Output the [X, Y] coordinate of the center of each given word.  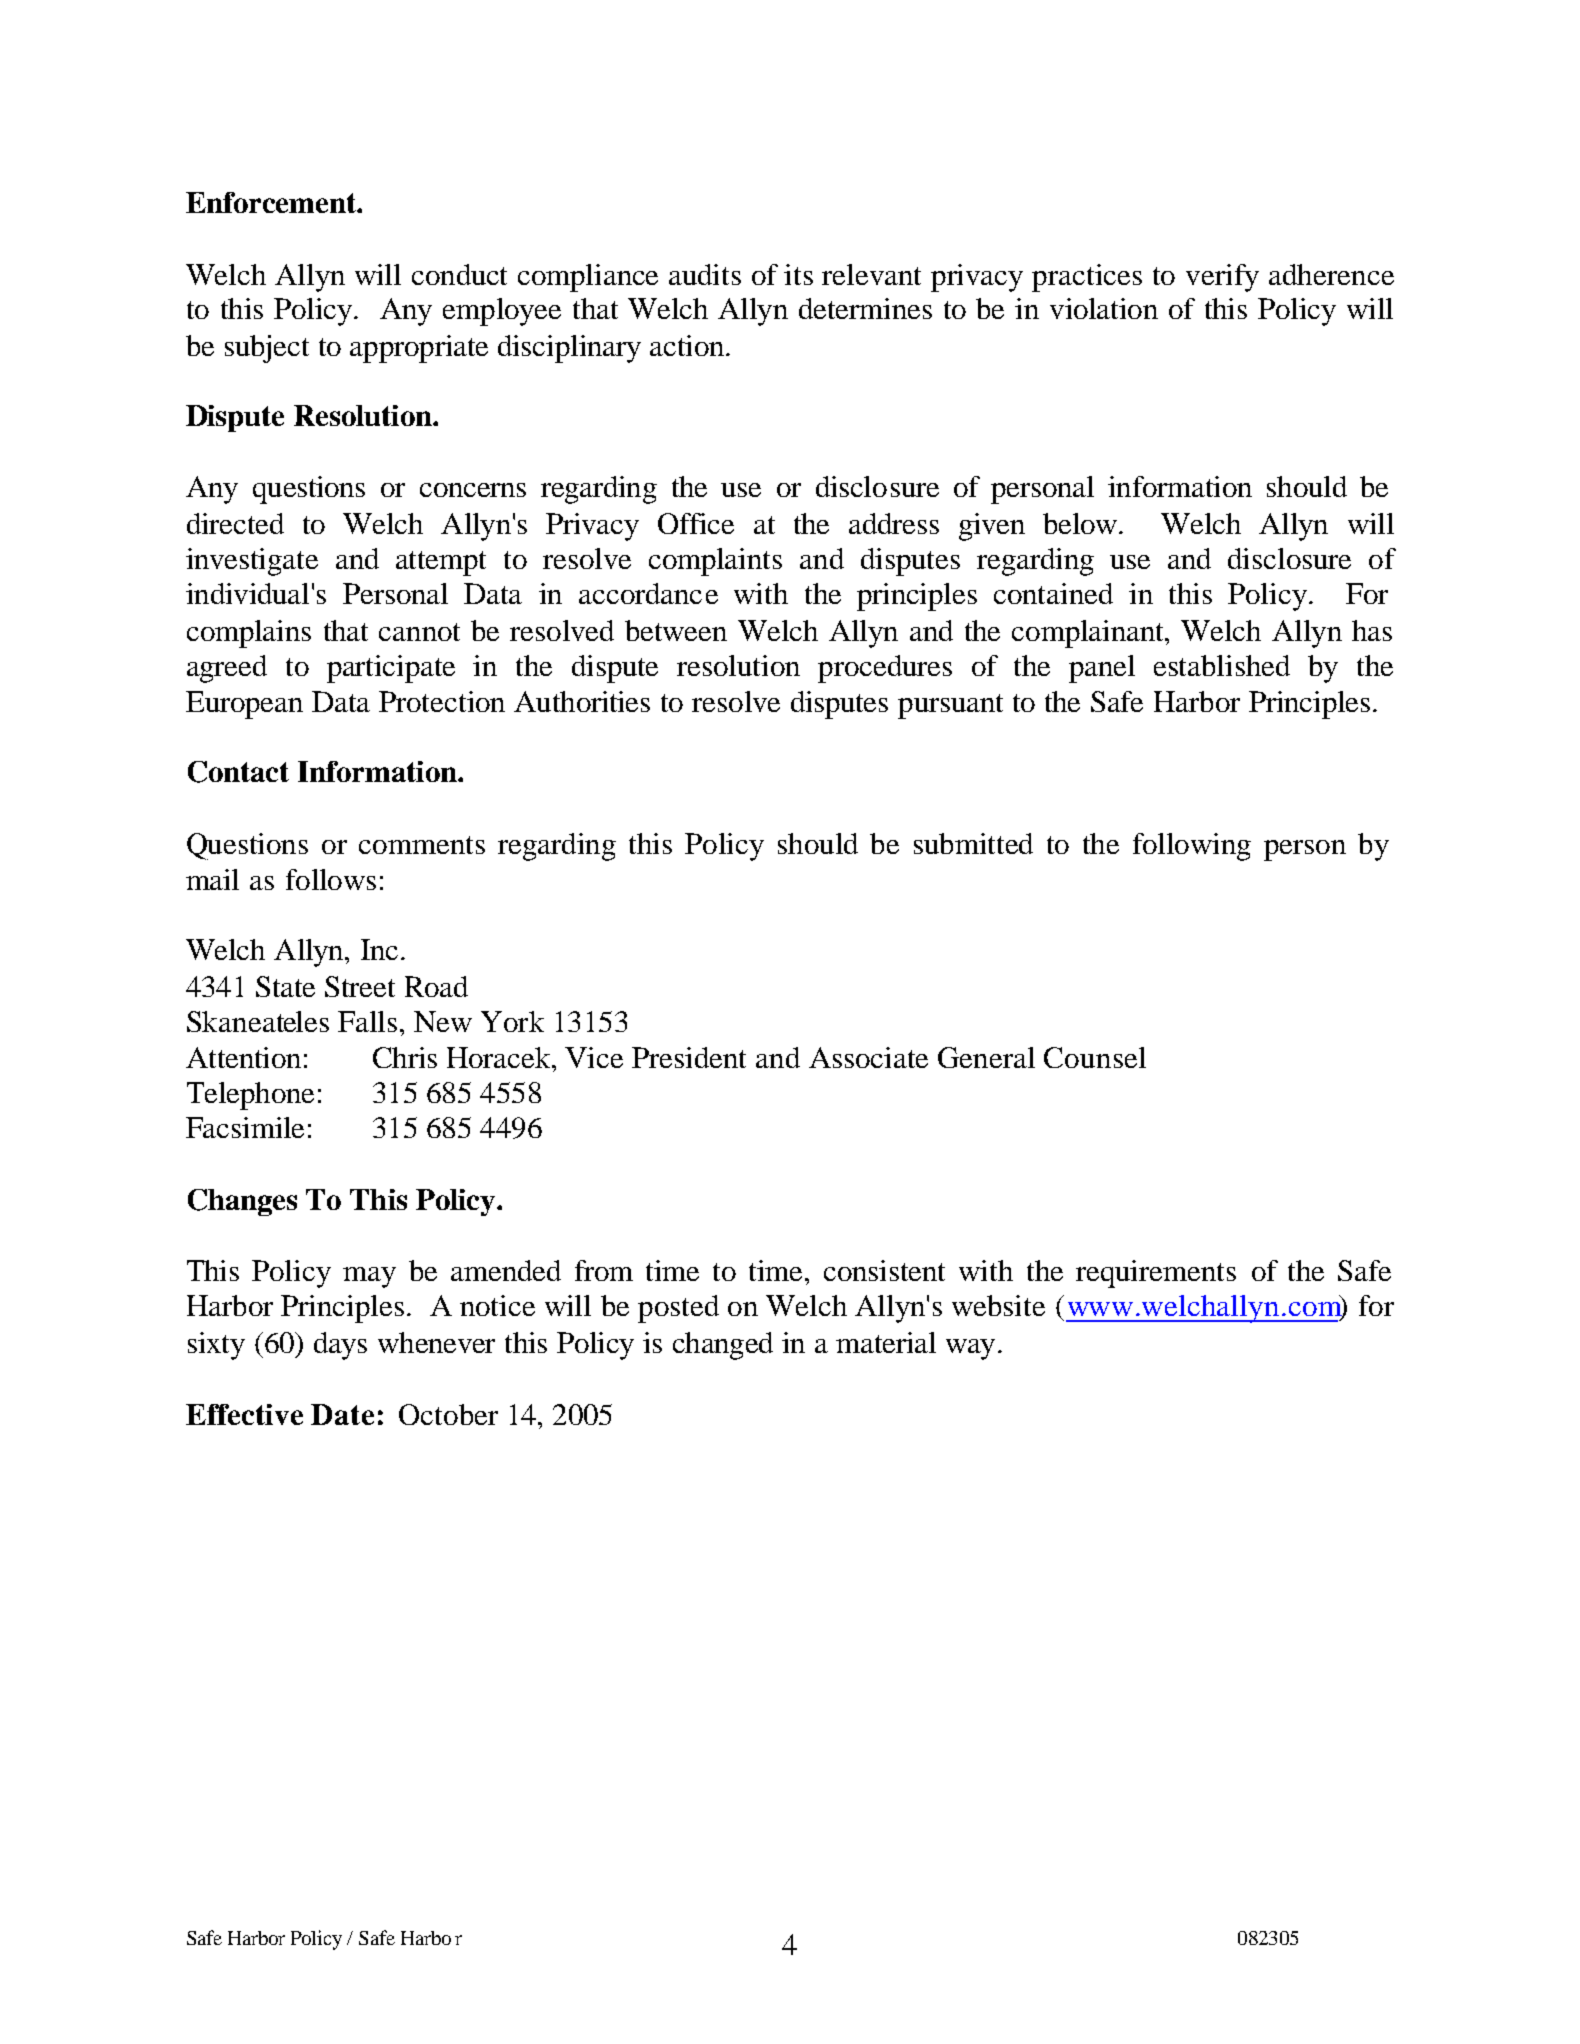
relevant [871, 274]
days [340, 1346]
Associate [868, 1057]
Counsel [1095, 1057]
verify [1222, 278]
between [676, 630]
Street [360, 986]
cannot [419, 632]
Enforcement [272, 202]
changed [723, 1346]
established [1222, 665]
